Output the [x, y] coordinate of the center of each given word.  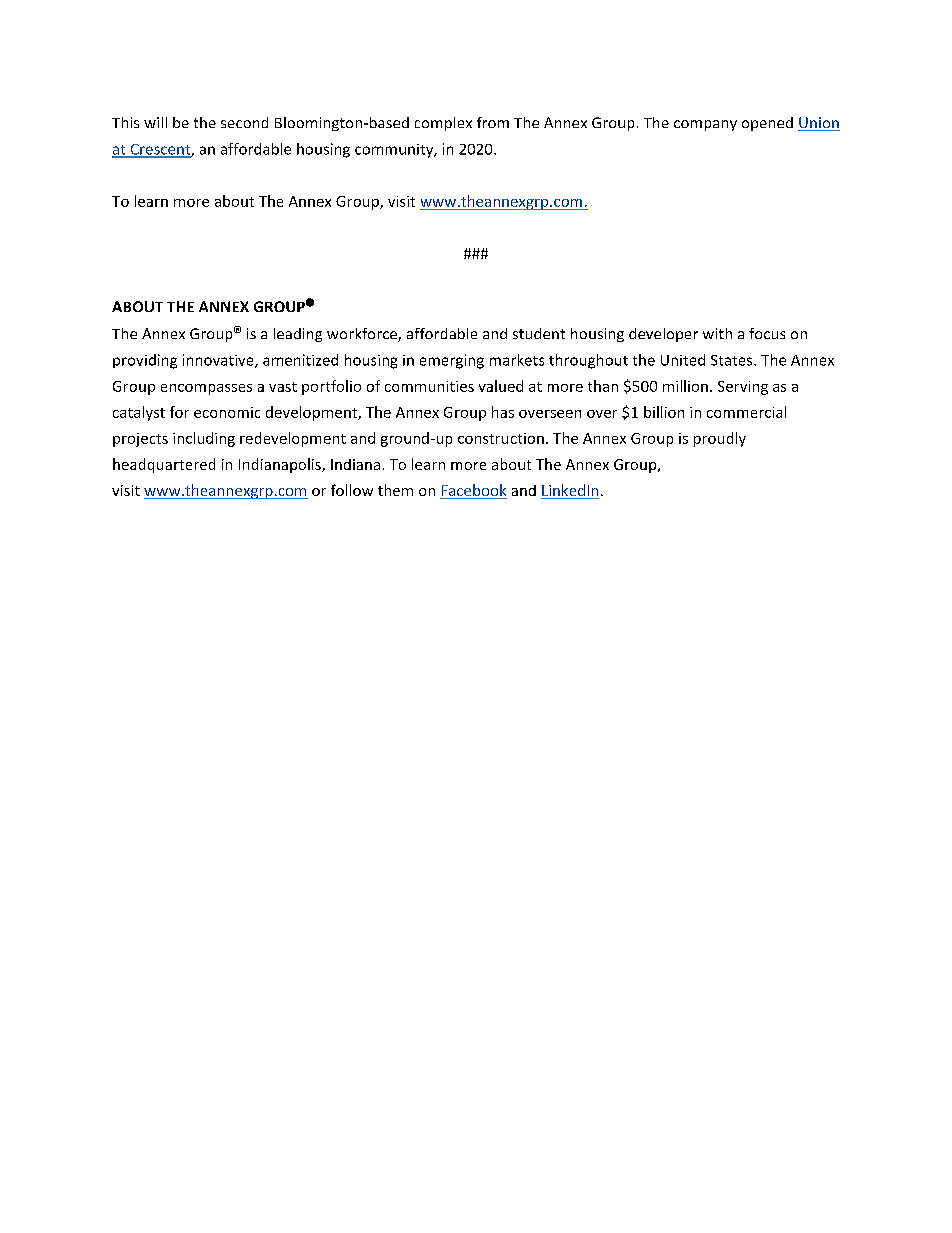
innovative [219, 361]
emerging [452, 361]
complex [443, 124]
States [733, 360]
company [705, 125]
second [244, 122]
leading [298, 335]
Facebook [473, 491]
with [717, 333]
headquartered [164, 465]
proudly [720, 439]
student [539, 333]
